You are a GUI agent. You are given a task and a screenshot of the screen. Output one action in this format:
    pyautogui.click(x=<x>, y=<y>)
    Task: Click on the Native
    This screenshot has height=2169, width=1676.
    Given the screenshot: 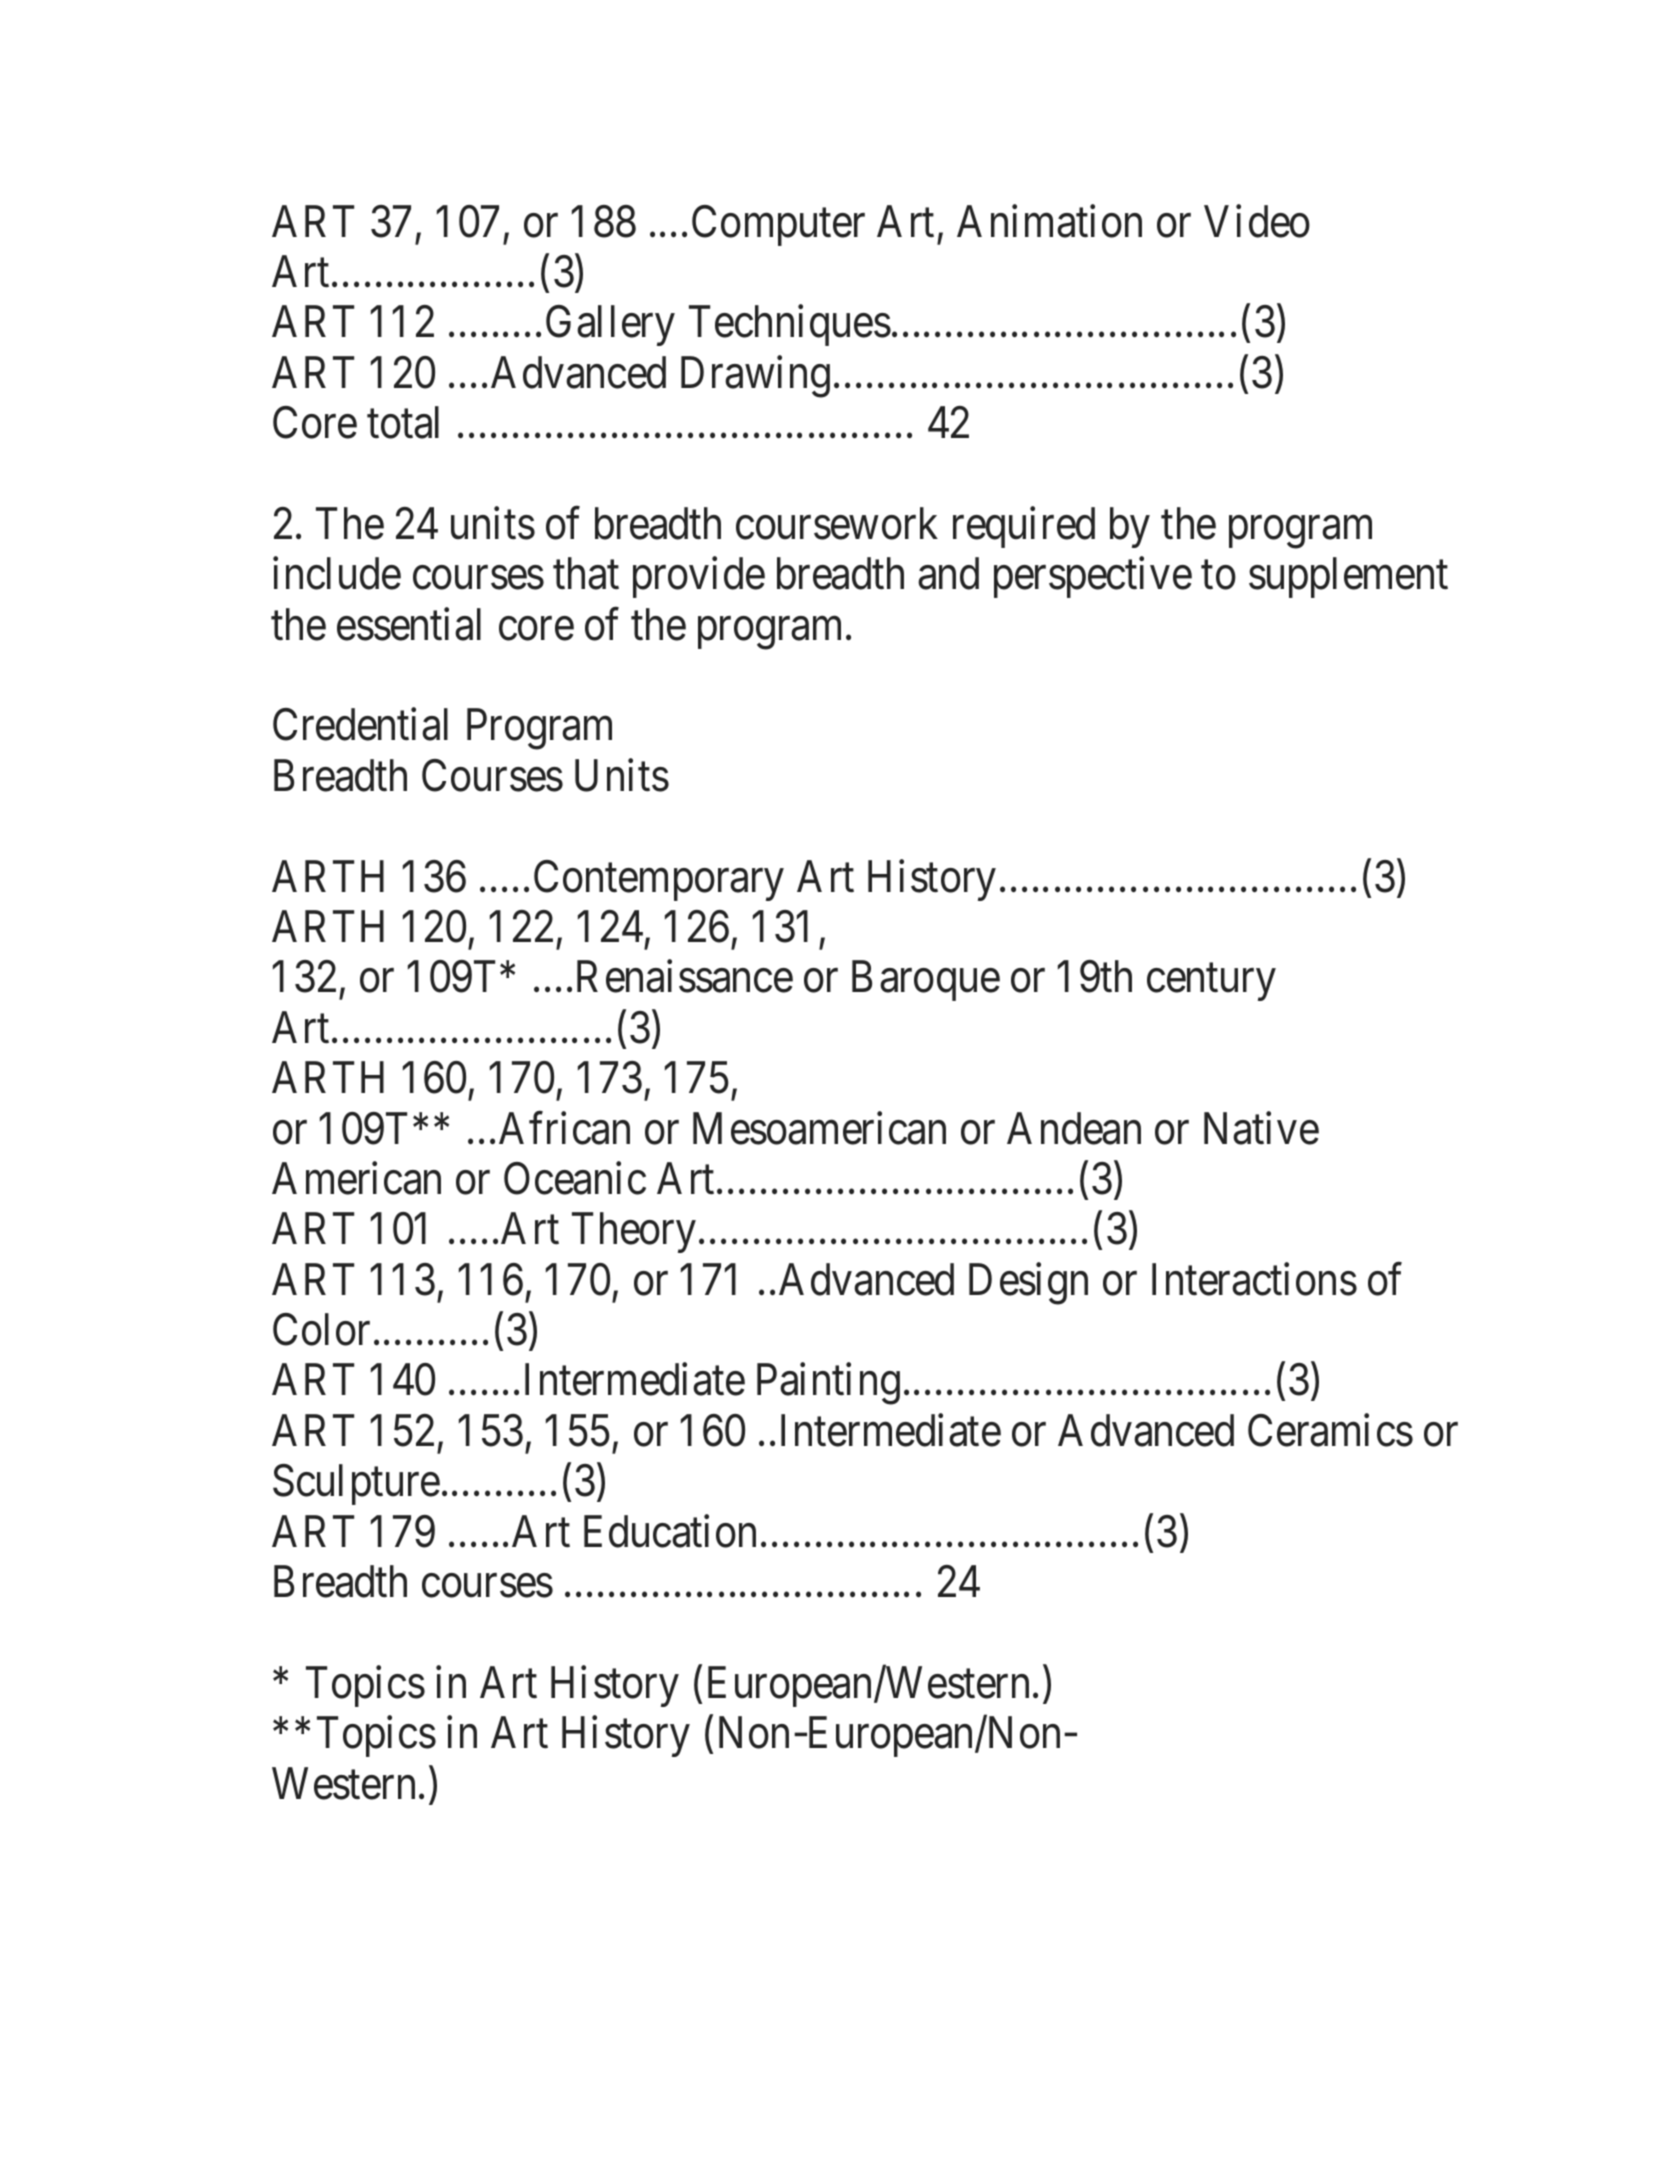 What is the action you would take?
    pyautogui.click(x=1261, y=1128)
